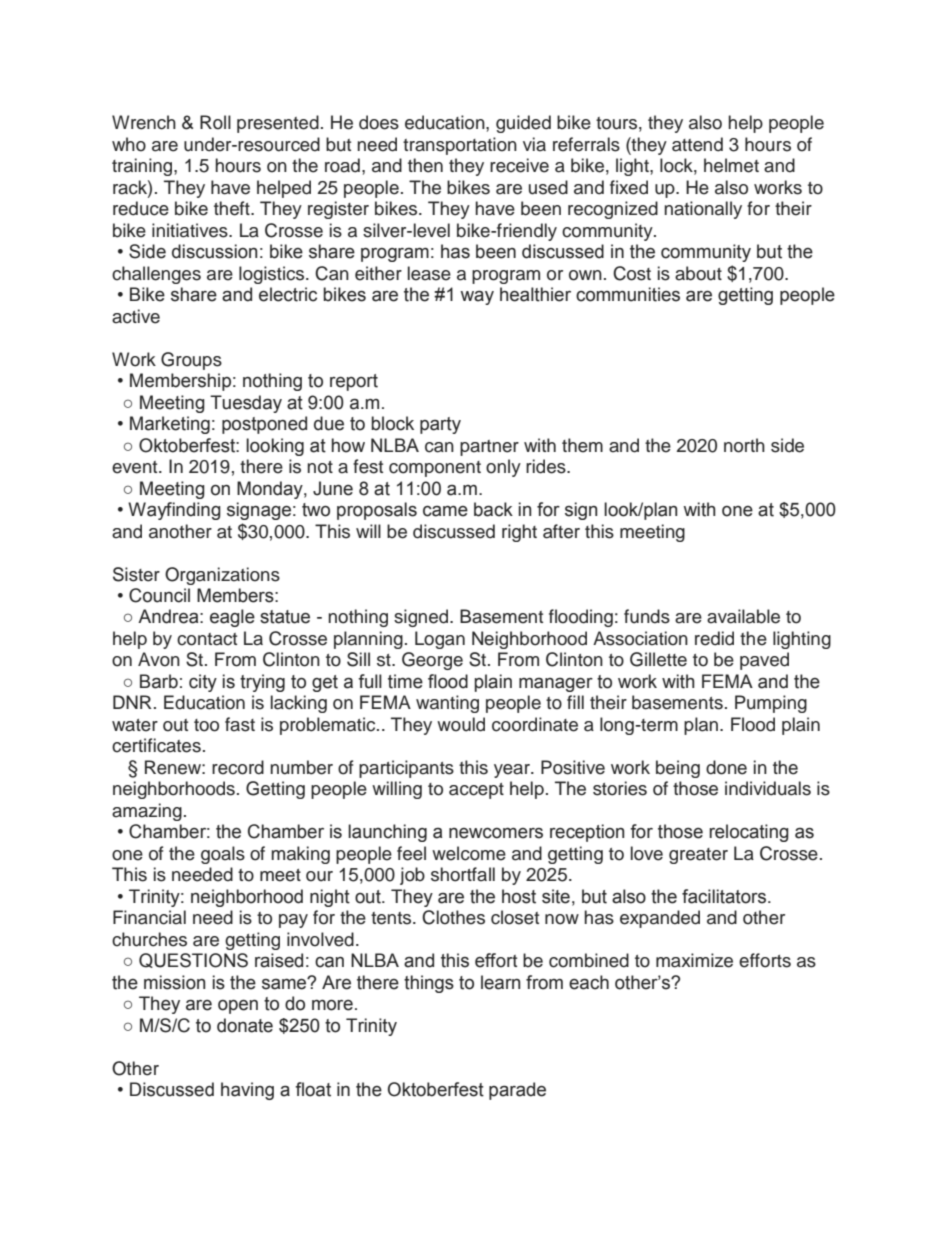  What do you see at coordinates (207, 639) in the page?
I see `contact` at bounding box center [207, 639].
